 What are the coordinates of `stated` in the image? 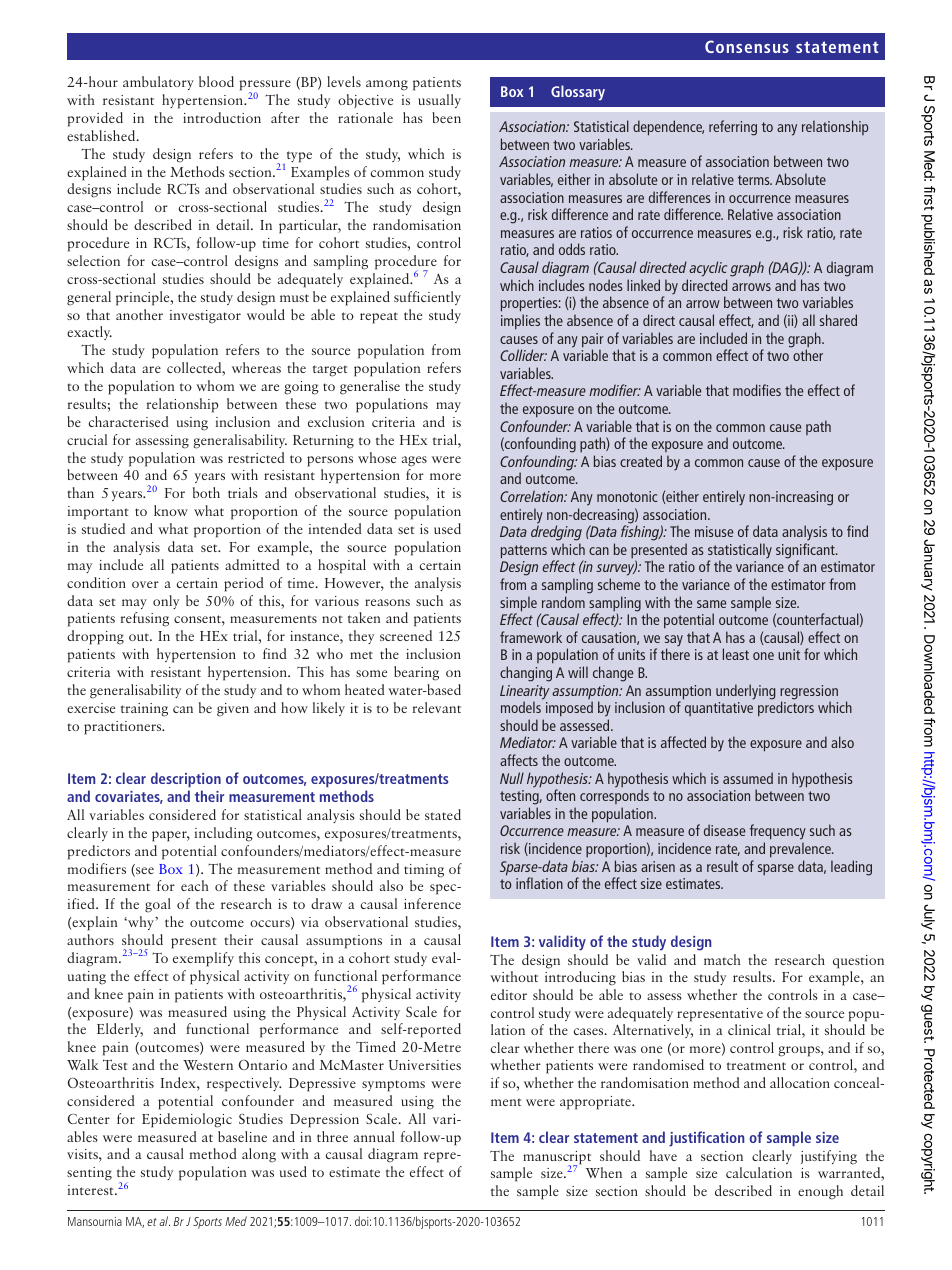 It's located at (443, 814).
